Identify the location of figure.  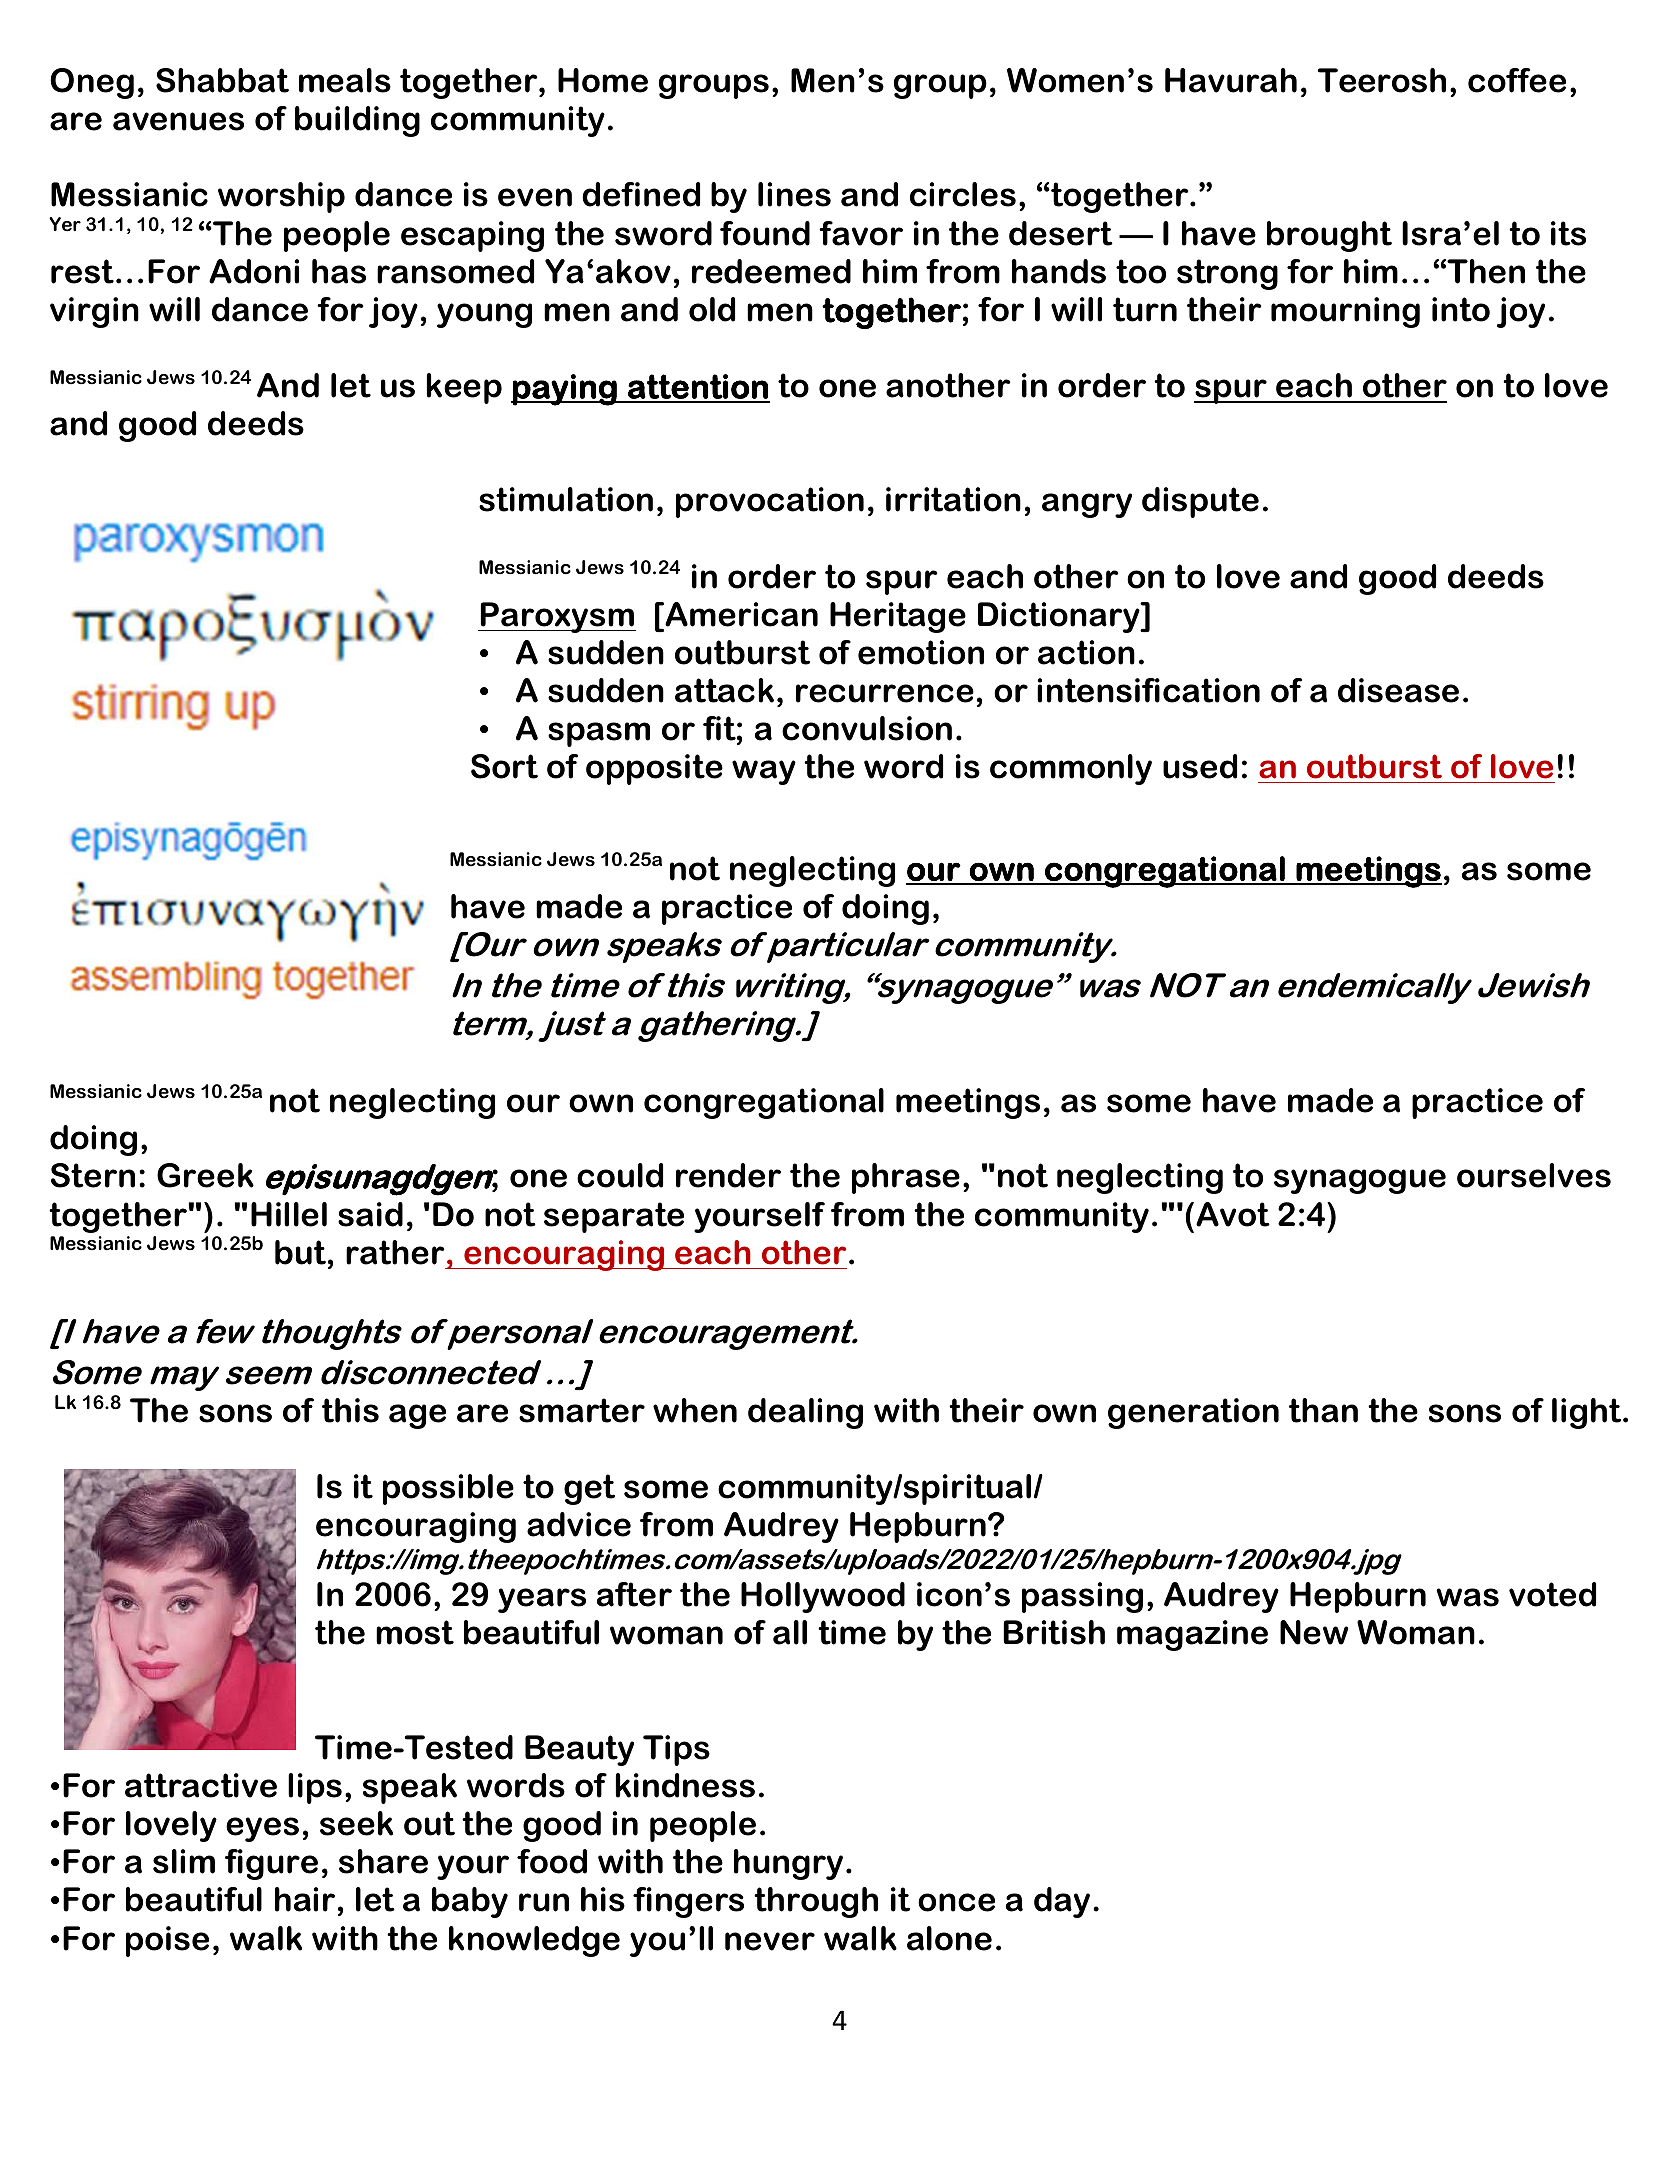
(271, 1864).
